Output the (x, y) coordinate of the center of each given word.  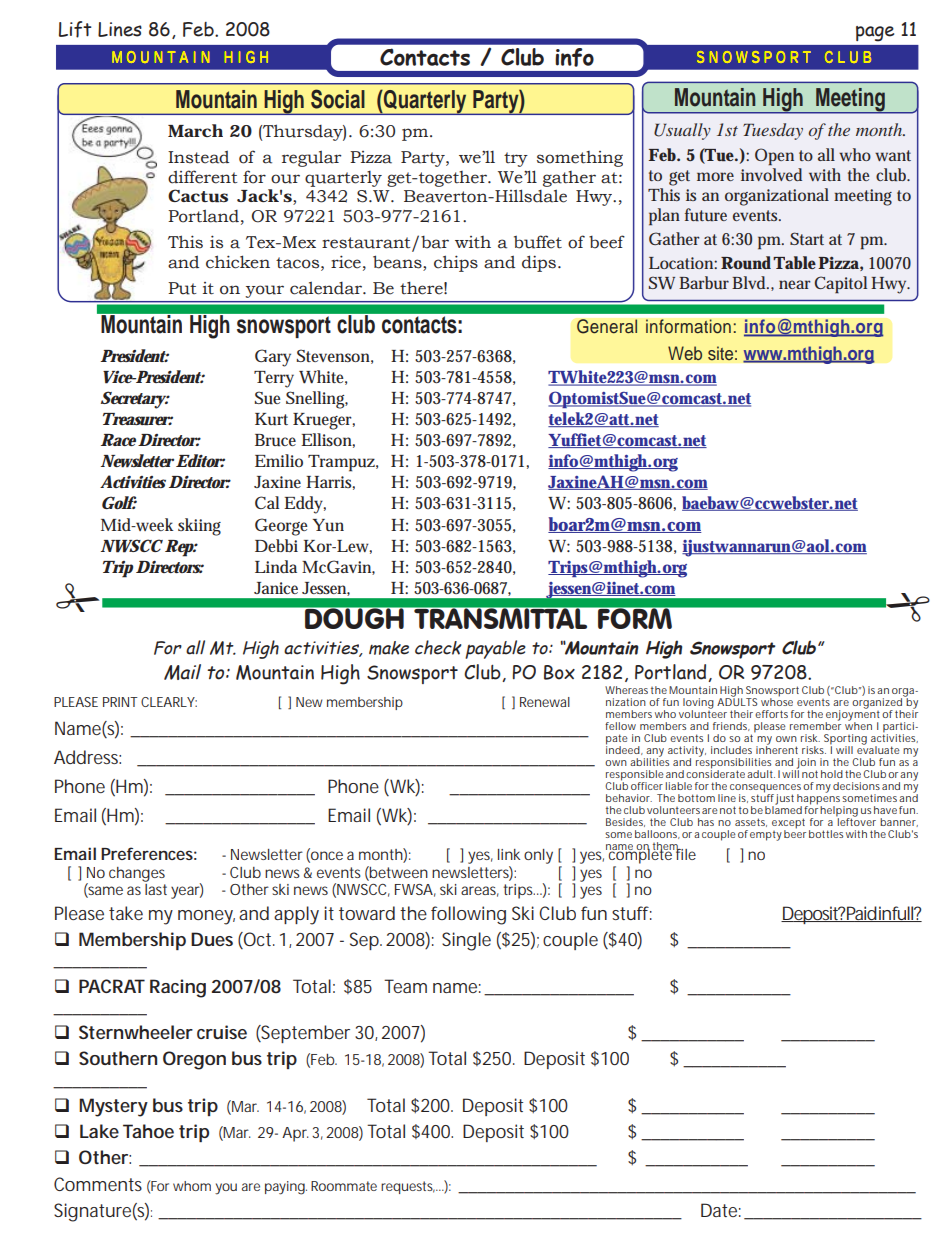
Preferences (149, 853)
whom (192, 1186)
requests (409, 1187)
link (509, 854)
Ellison (328, 440)
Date (721, 1210)
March (195, 130)
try (516, 159)
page (875, 33)
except (788, 824)
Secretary (135, 400)
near (795, 284)
